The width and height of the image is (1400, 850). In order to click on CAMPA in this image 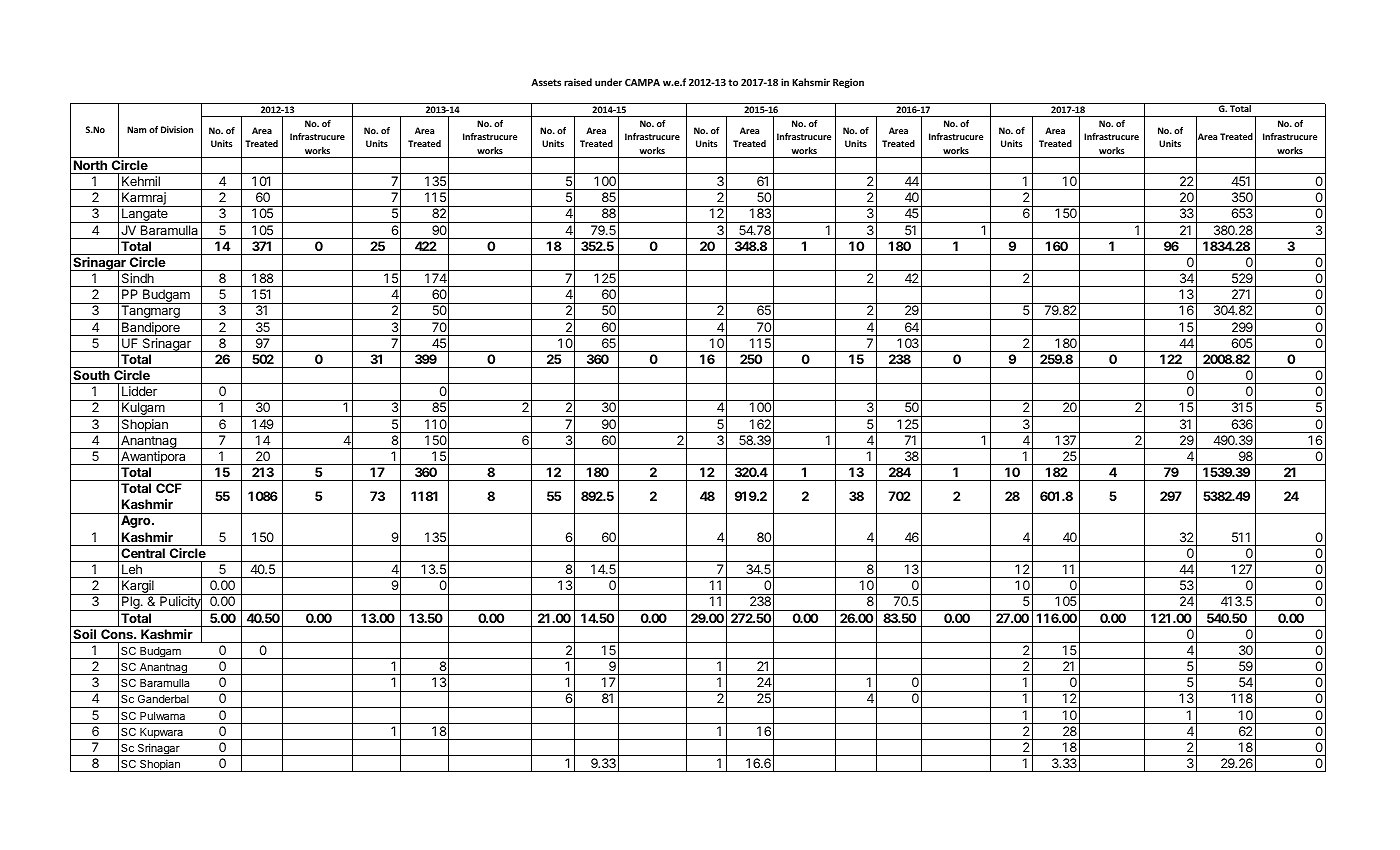, I will do `click(642, 82)`.
